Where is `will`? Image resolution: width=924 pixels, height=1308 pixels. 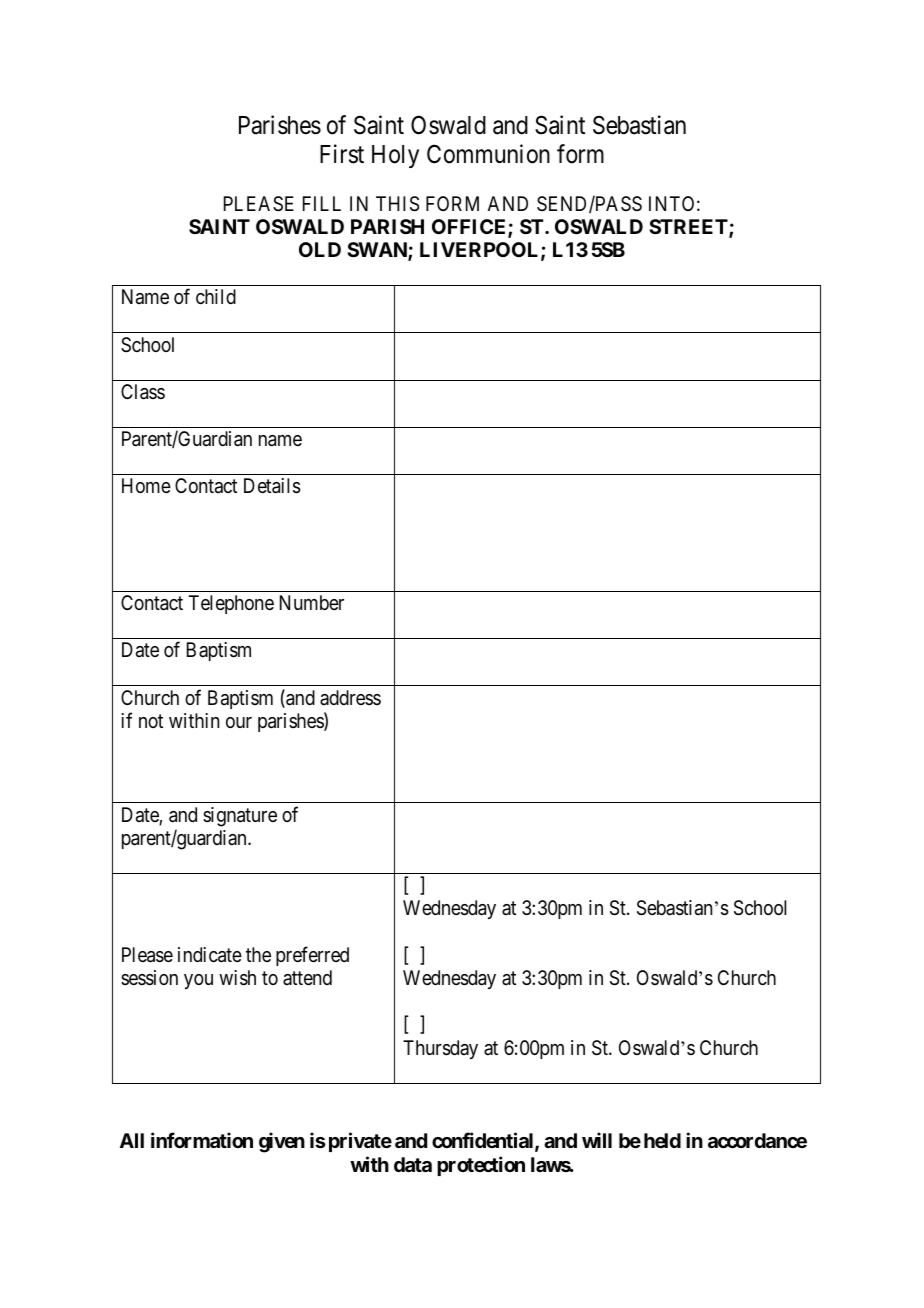
will is located at coordinates (597, 1140).
